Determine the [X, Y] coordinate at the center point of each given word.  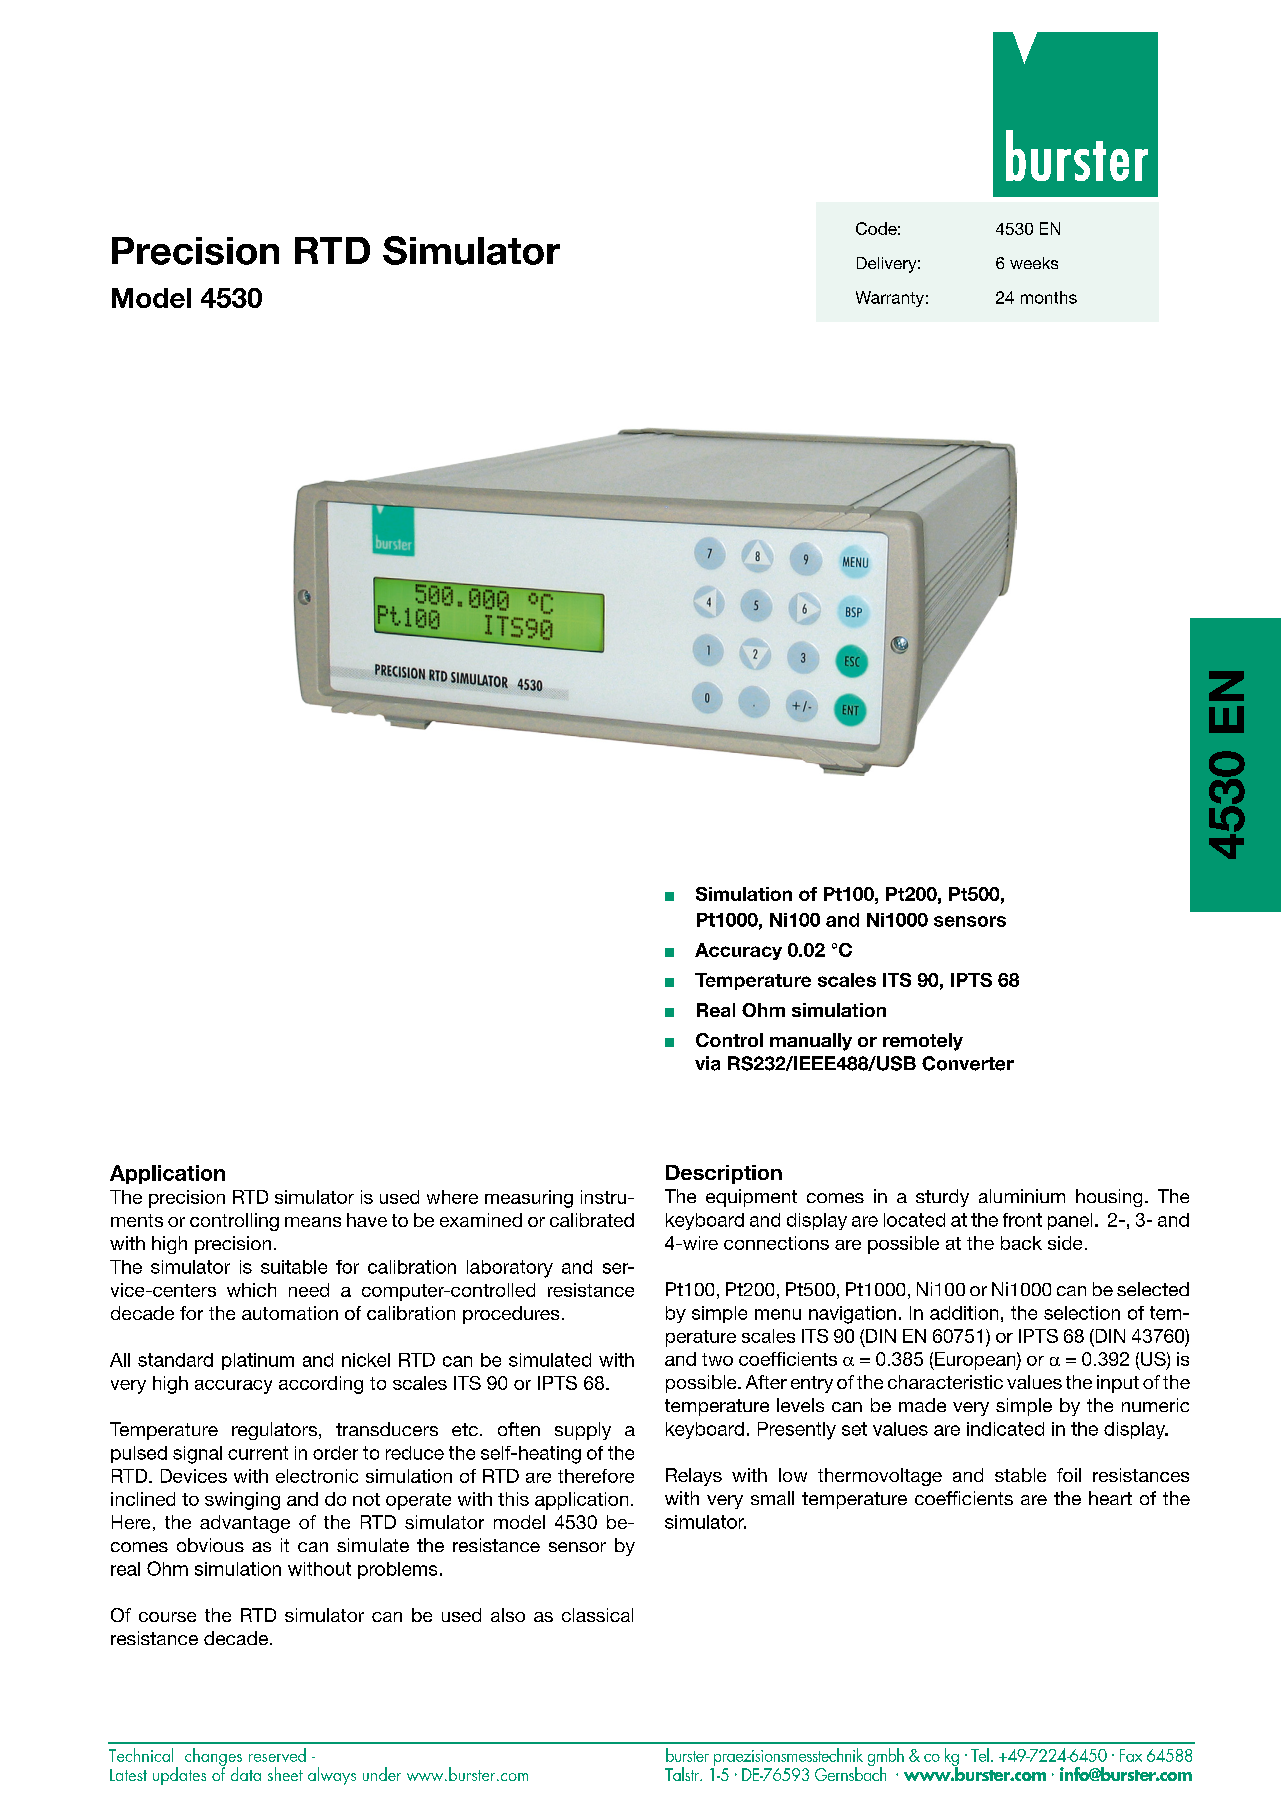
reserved [277, 1755]
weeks [1034, 263]
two [717, 1359]
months [1049, 297]
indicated [1005, 1429]
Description [724, 1174]
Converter [968, 1063]
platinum [258, 1361]
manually [811, 1042]
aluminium [1022, 1196]
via [707, 1063]
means [313, 1222]
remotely [923, 1042]
